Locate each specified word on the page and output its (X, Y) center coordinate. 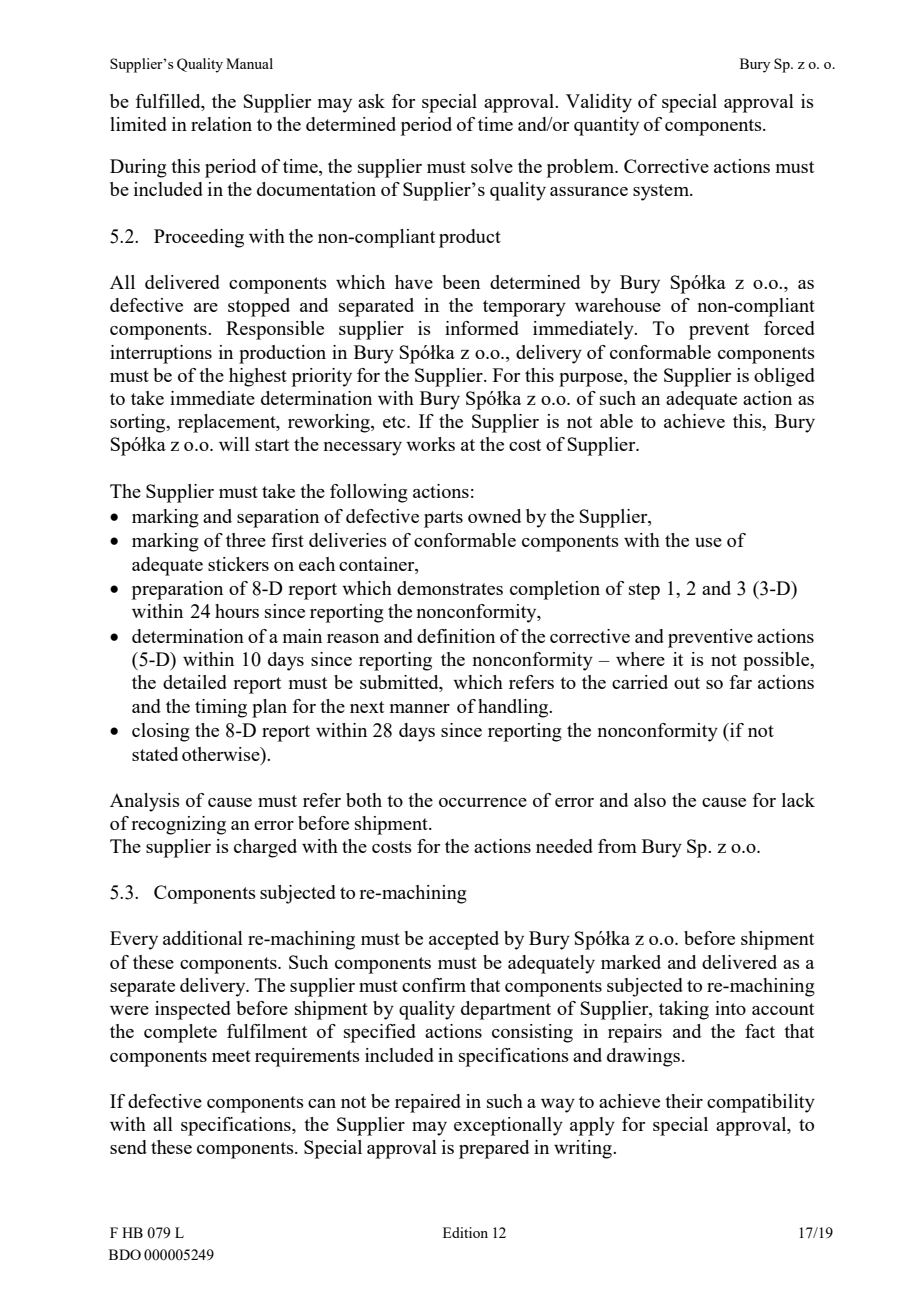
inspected (193, 1010)
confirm (434, 985)
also (650, 800)
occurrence (483, 802)
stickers (238, 564)
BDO (125, 1254)
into (730, 1008)
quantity (606, 126)
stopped (259, 307)
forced (789, 328)
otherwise (222, 754)
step (644, 591)
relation (221, 124)
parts (443, 519)
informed (482, 328)
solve (492, 166)
